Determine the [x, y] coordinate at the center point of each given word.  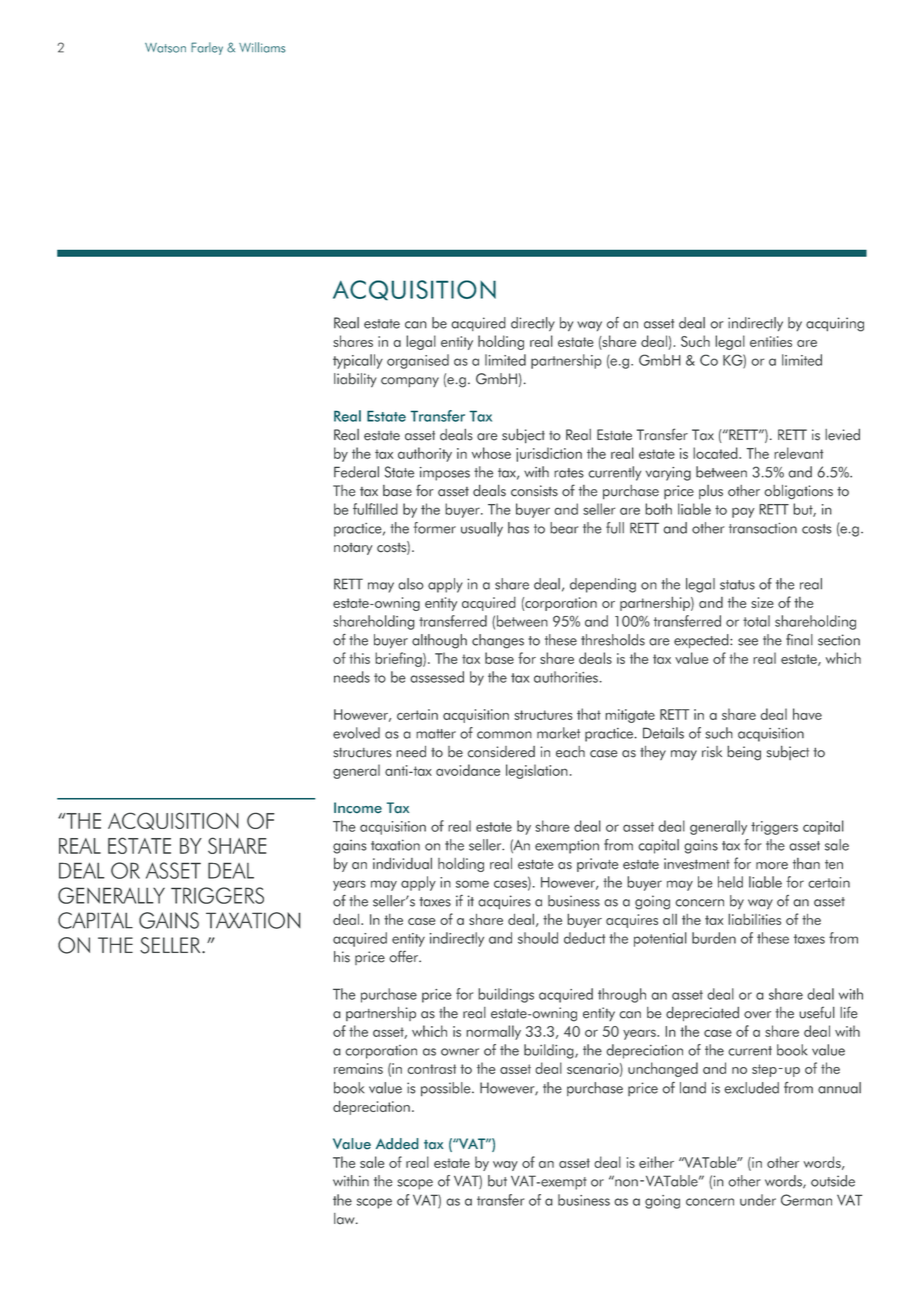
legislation [537, 771]
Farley [207, 48]
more [772, 866]
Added [397, 1144]
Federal [356, 472]
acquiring [835, 324]
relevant [798, 453]
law [345, 1219]
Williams [262, 47]
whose [491, 453]
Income [358, 807]
